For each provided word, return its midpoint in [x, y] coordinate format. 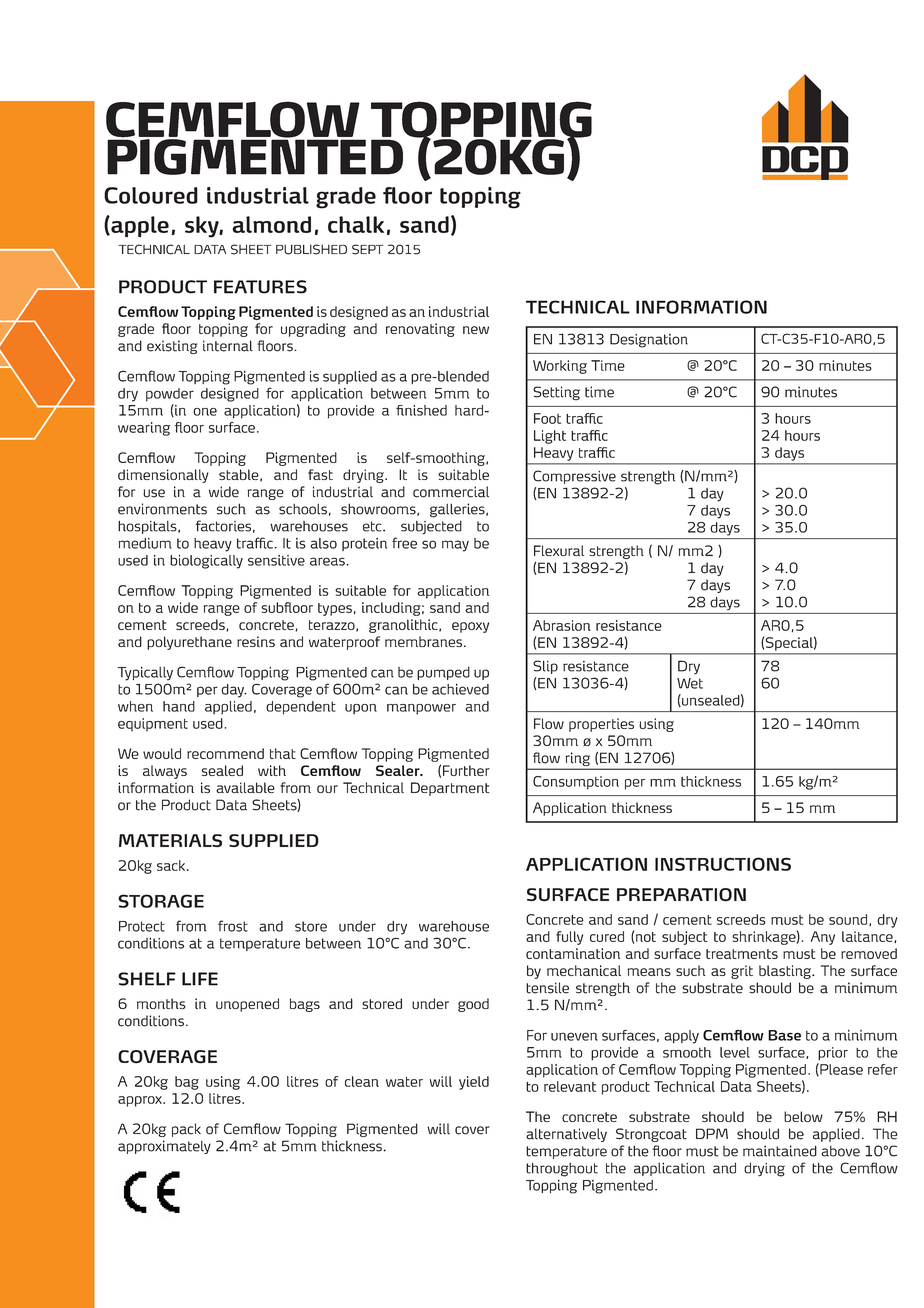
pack [186, 1130]
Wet [690, 683]
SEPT [367, 249]
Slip [545, 667]
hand [179, 706]
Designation [649, 341]
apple [139, 227]
